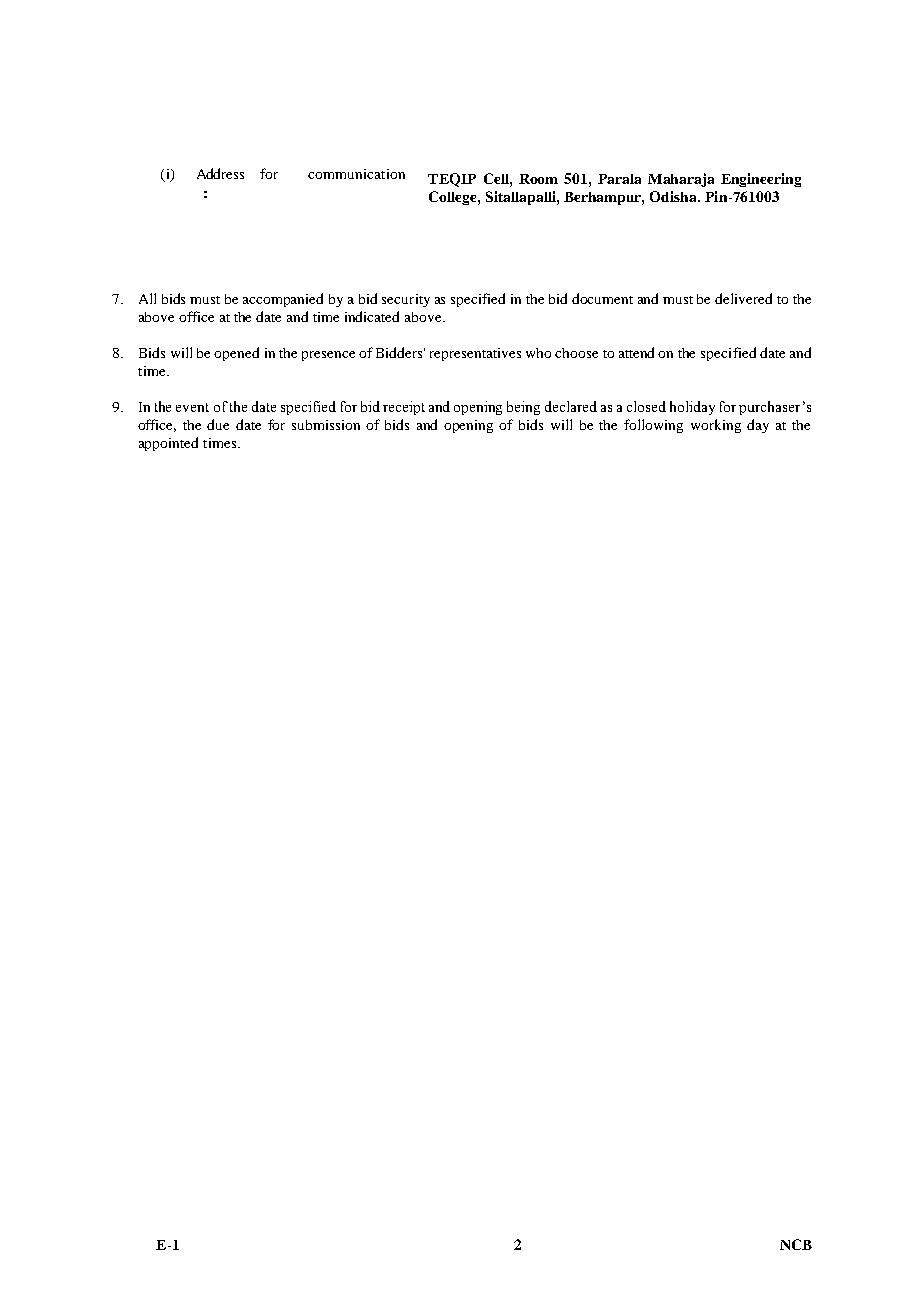  Describe the element at coordinates (283, 300) in the screenshot. I see `accompanied` at that location.
